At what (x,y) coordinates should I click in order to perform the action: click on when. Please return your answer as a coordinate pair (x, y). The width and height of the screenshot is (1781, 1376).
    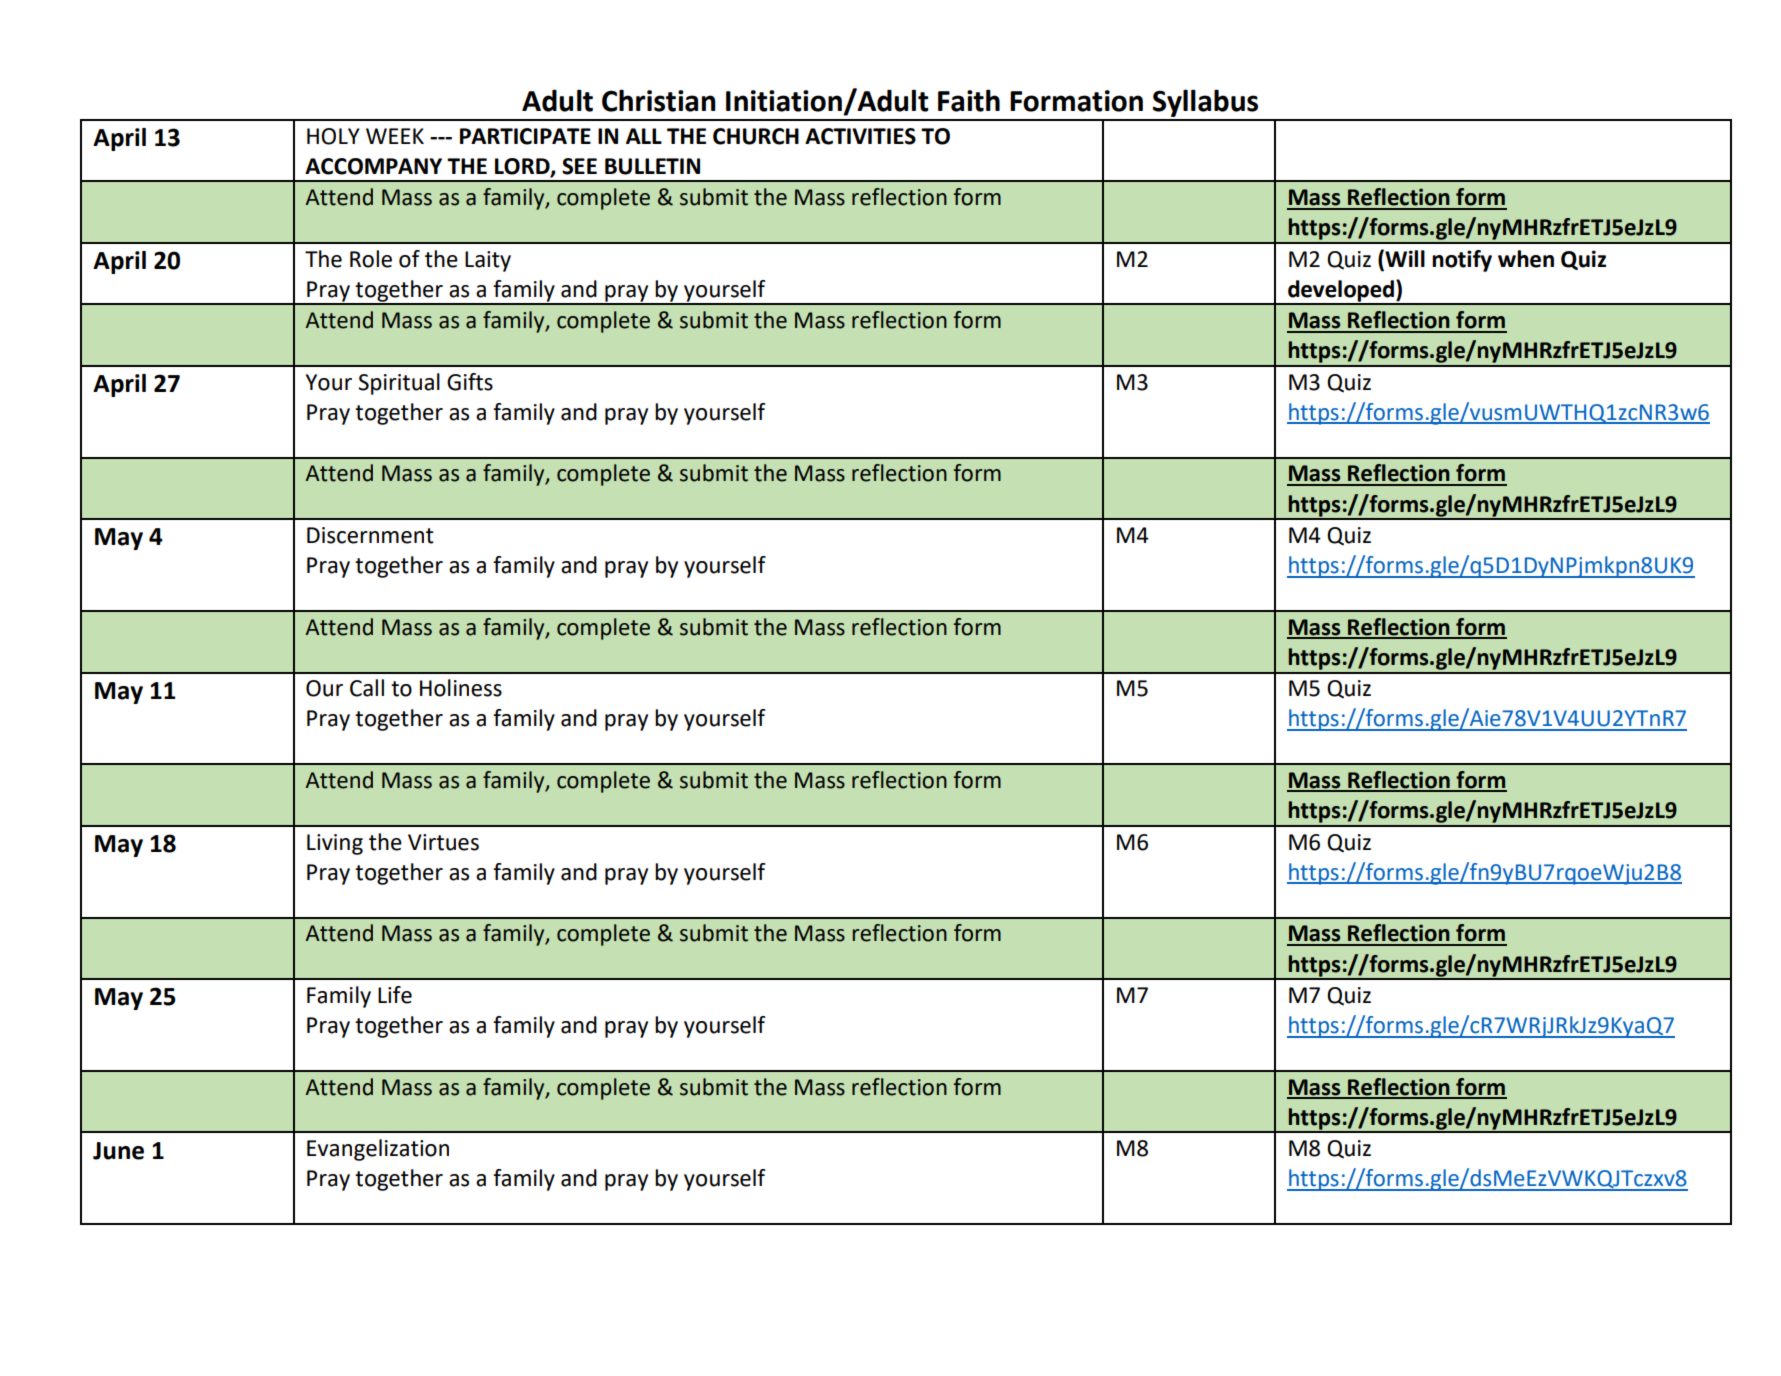
    Looking at the image, I should click on (1526, 259).
